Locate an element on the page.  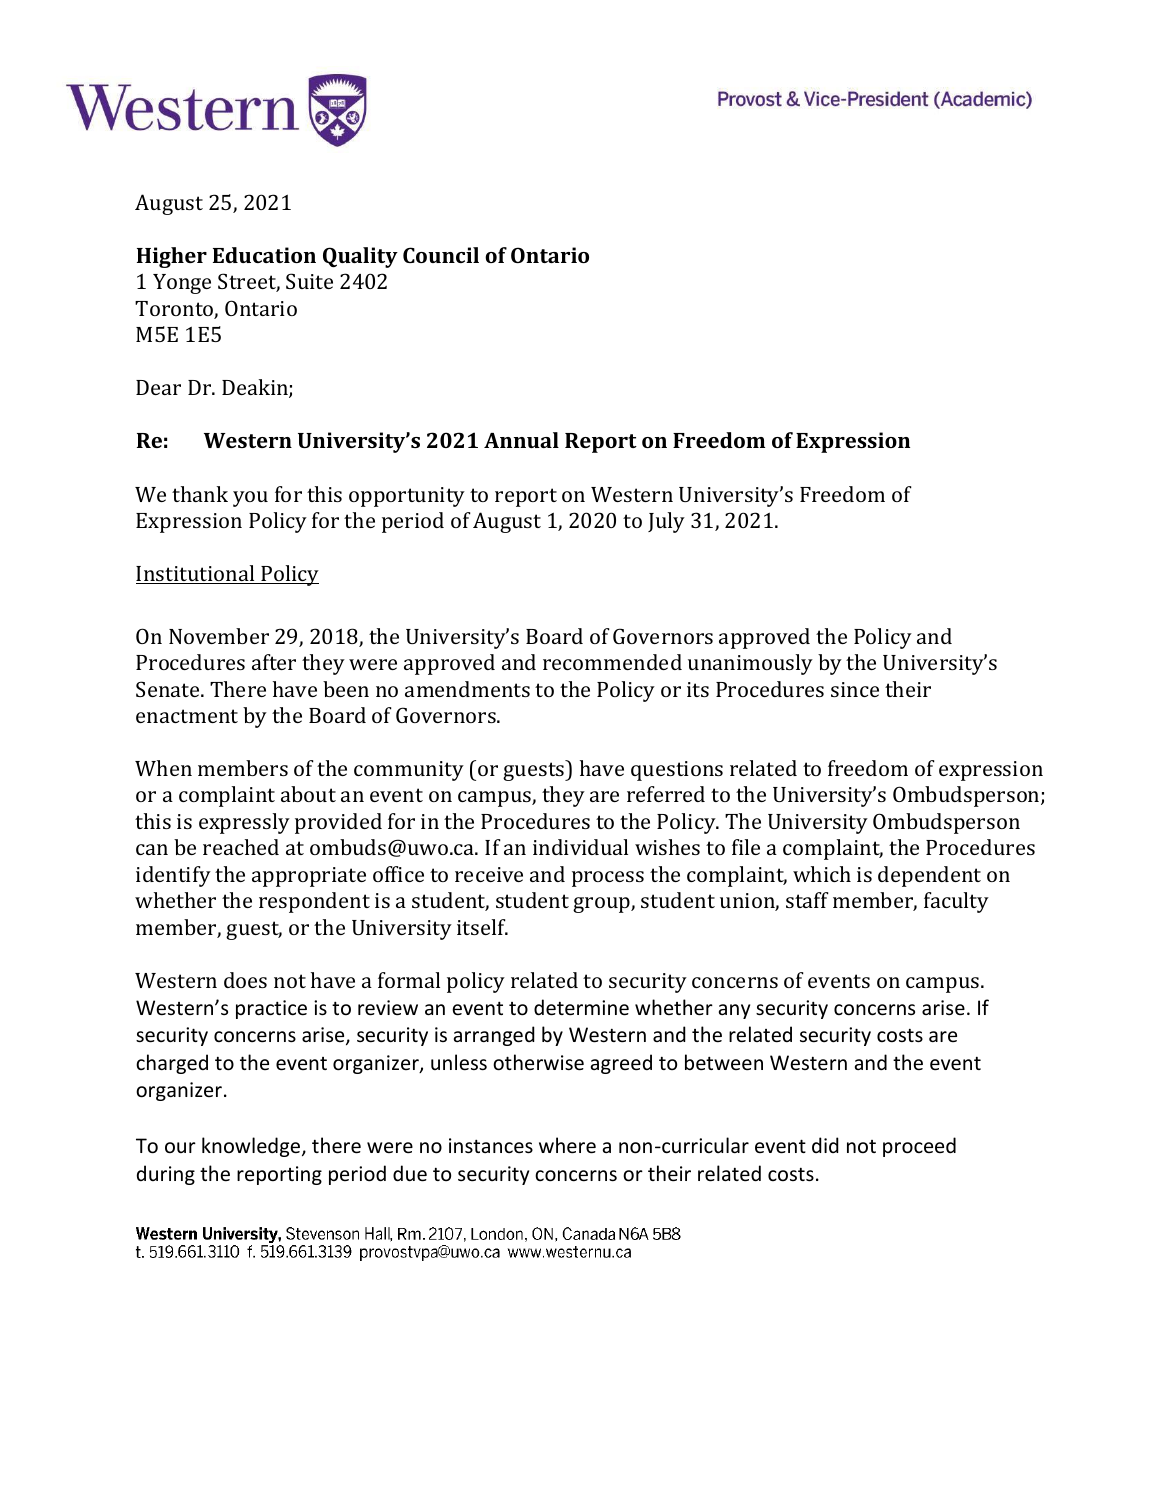
Council is located at coordinates (441, 255).
